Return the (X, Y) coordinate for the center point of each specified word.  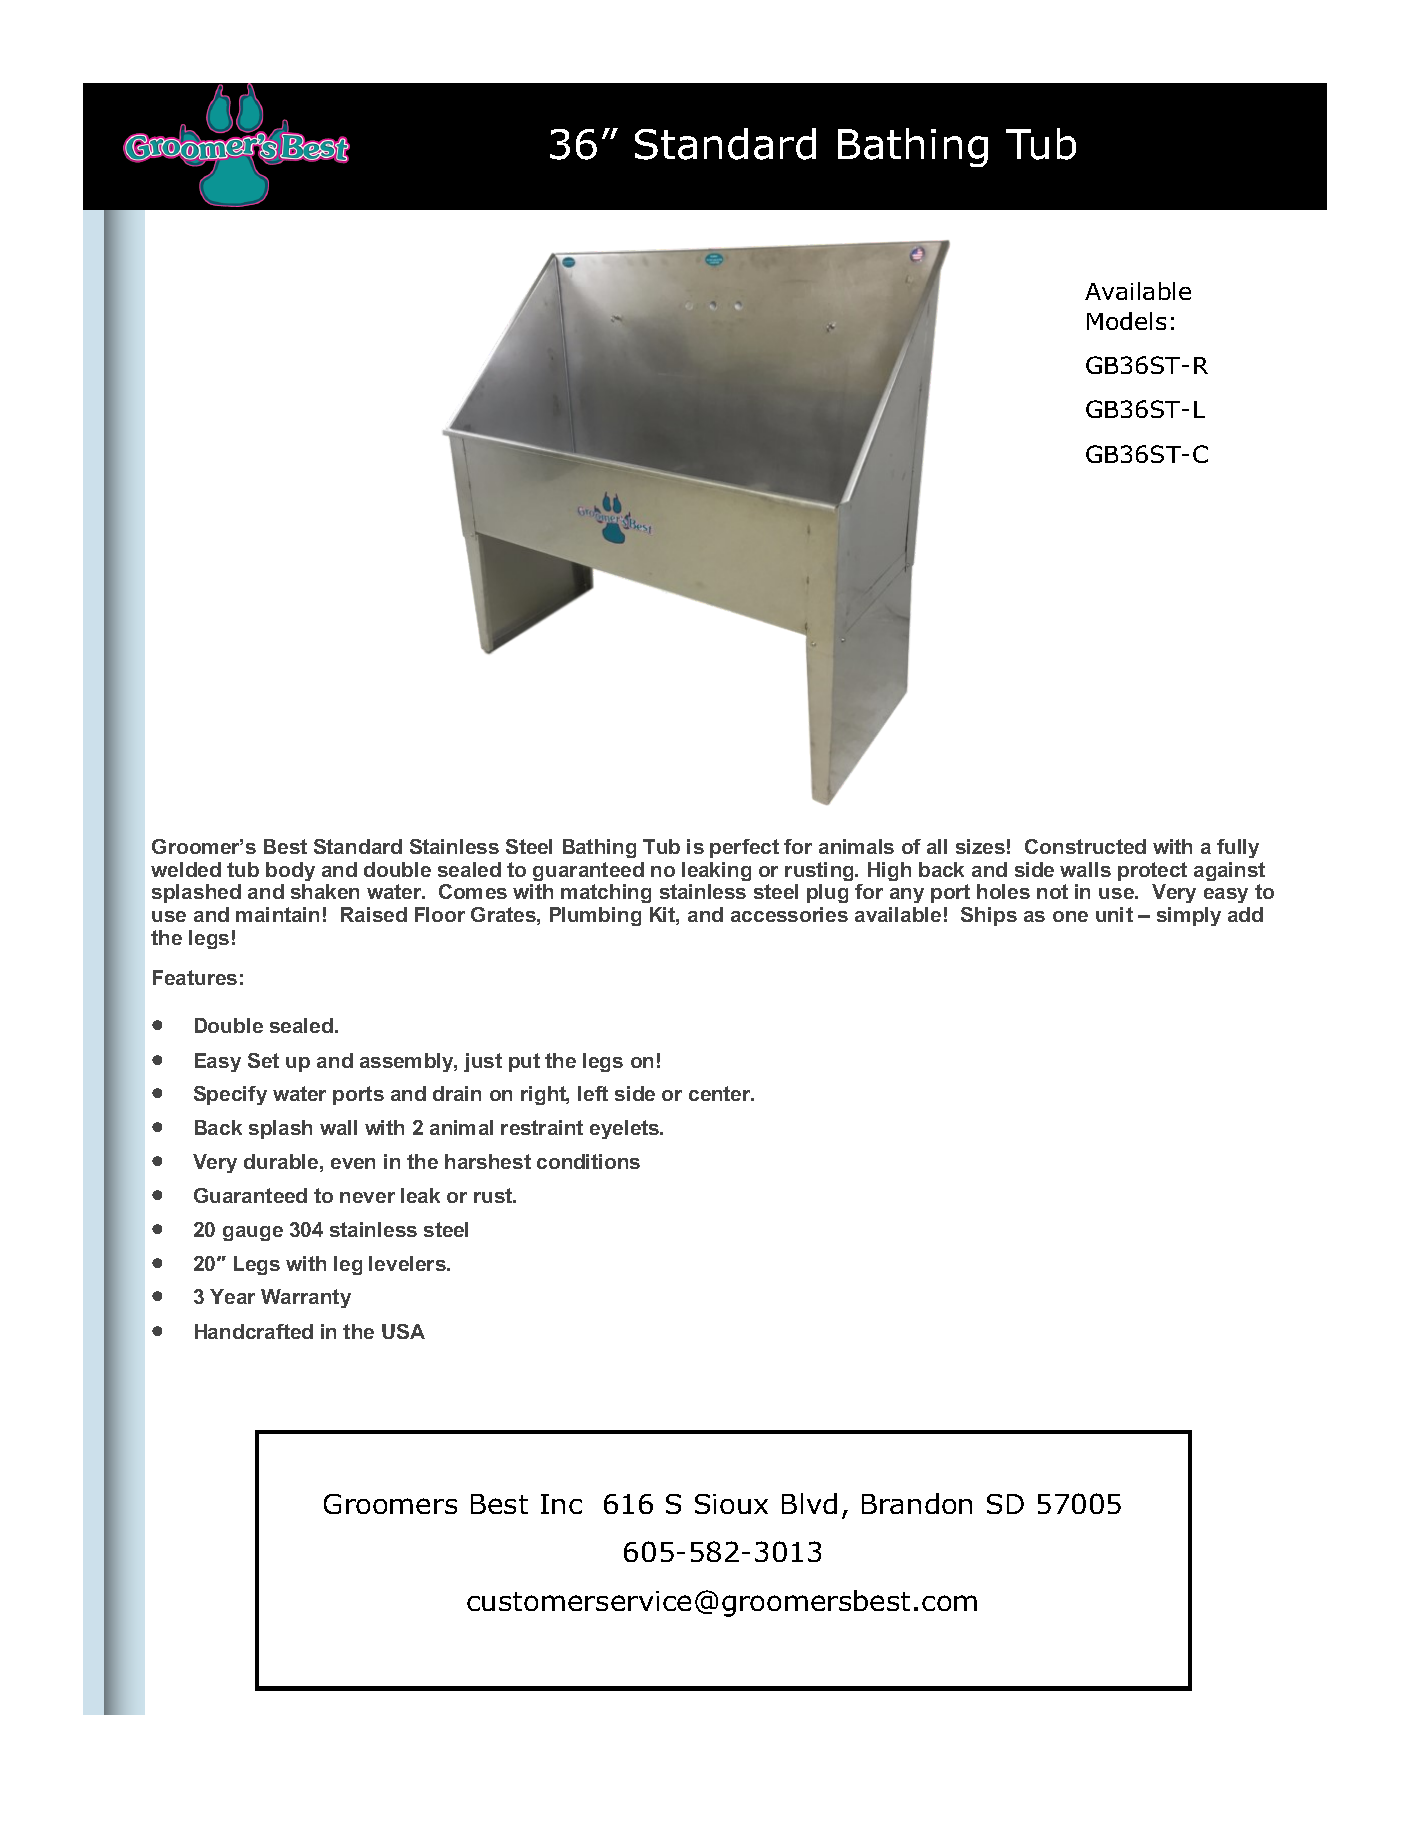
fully (1238, 848)
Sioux (731, 1504)
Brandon (917, 1503)
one (1070, 916)
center (721, 1093)
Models (1126, 321)
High (889, 871)
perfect (744, 848)
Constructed (1085, 846)
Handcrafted (254, 1331)
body (290, 871)
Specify (230, 1095)
